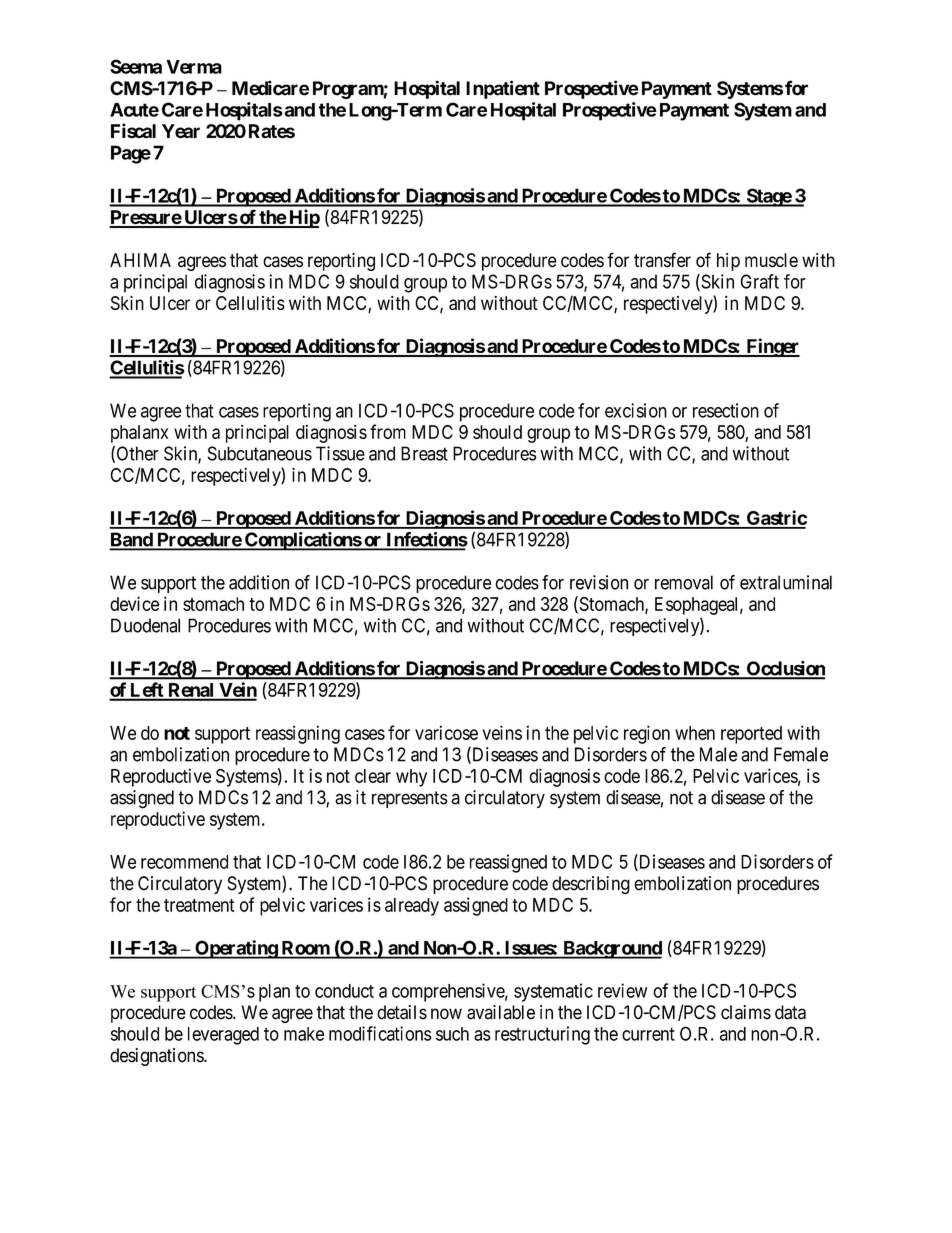 This screenshot has width=952, height=1233. What do you see at coordinates (194, 67) in the screenshot?
I see `Verma` at bounding box center [194, 67].
